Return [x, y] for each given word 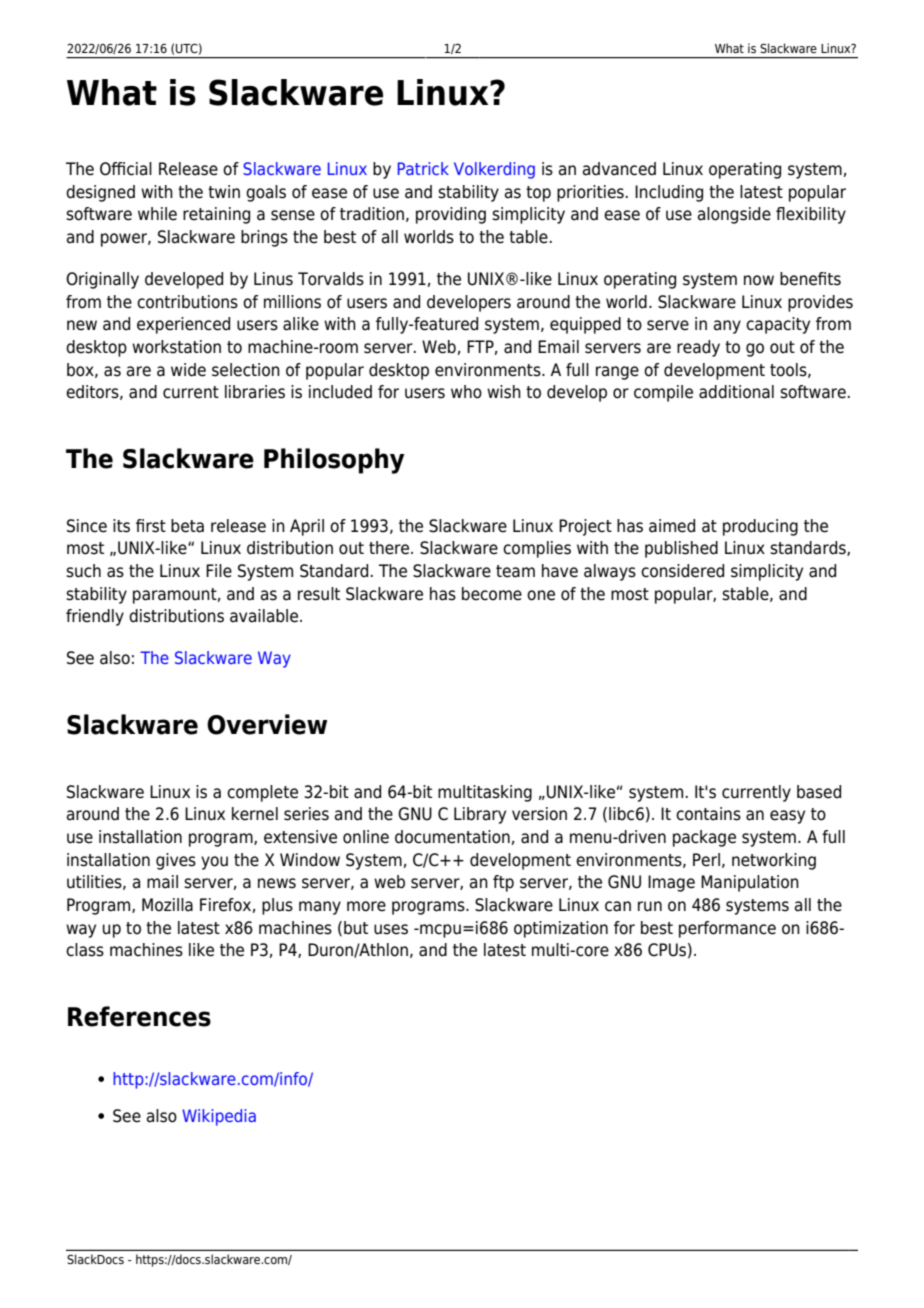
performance [727, 929]
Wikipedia [219, 1117]
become [492, 594]
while [157, 214]
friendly [95, 617]
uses [391, 929]
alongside [734, 215]
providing [451, 215]
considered [682, 571]
